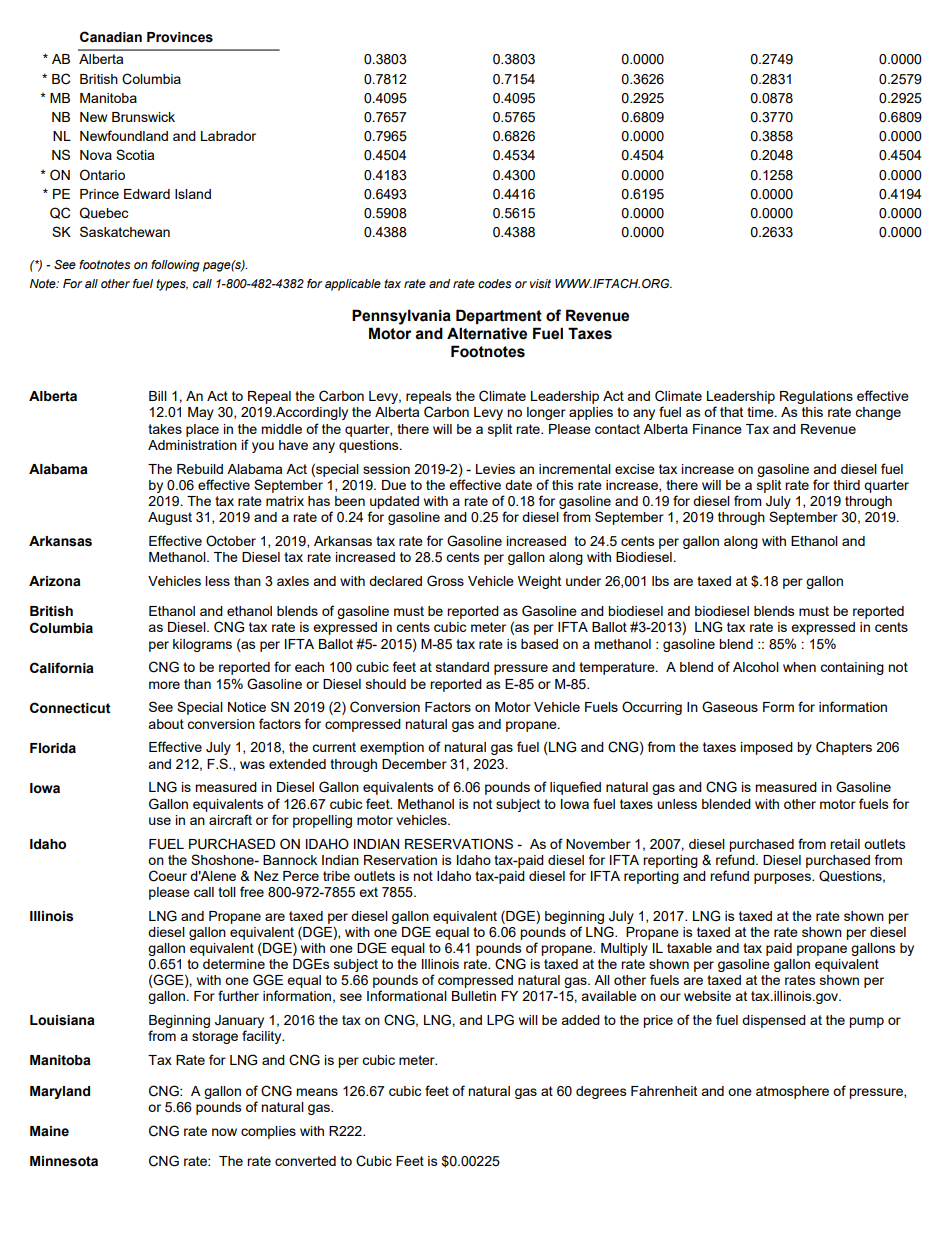 The height and width of the document is (1233, 952). I want to click on use, so click(160, 821).
